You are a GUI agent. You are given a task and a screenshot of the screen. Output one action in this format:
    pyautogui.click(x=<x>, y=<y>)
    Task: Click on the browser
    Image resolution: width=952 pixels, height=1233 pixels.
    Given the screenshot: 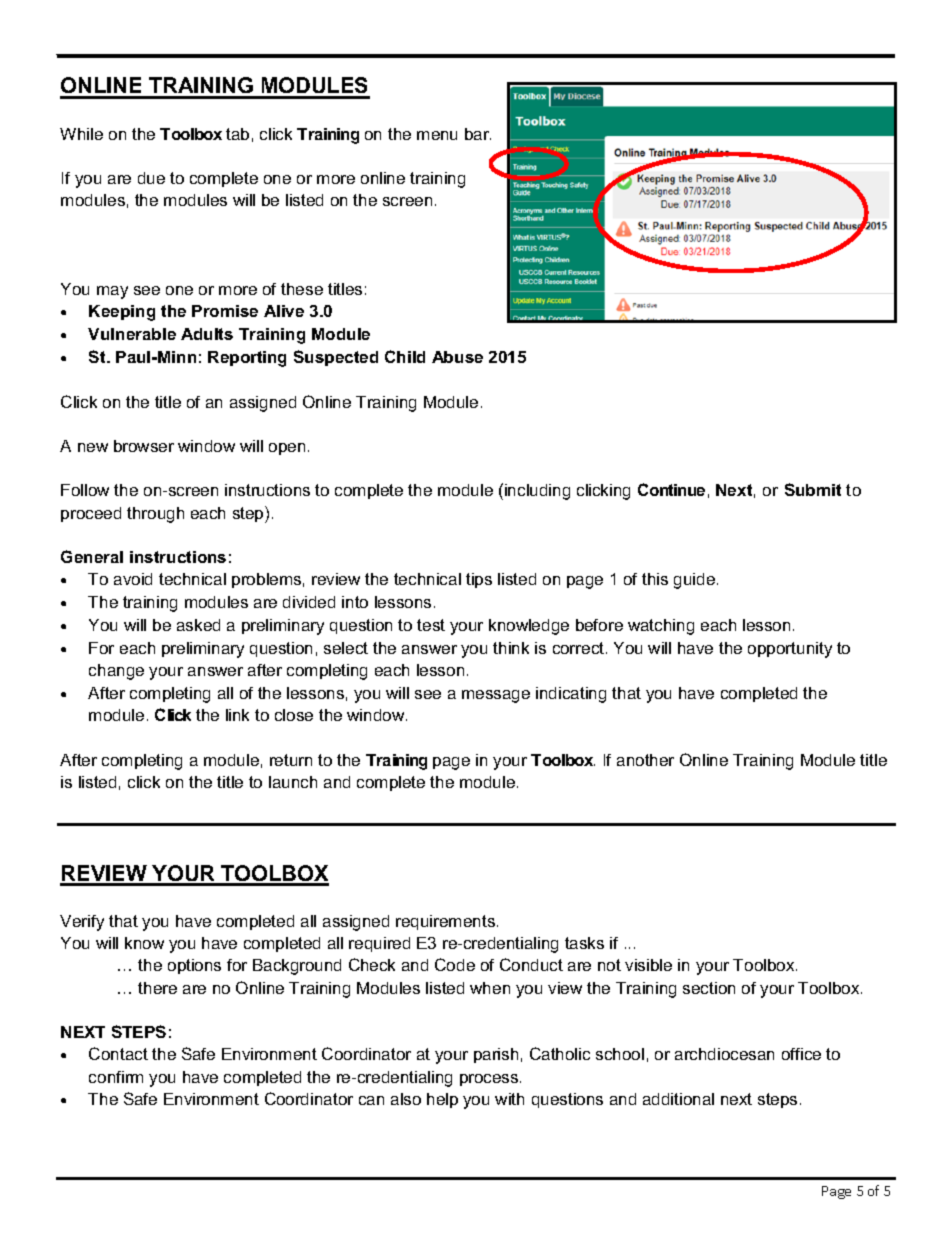 What is the action you would take?
    pyautogui.click(x=144, y=446)
